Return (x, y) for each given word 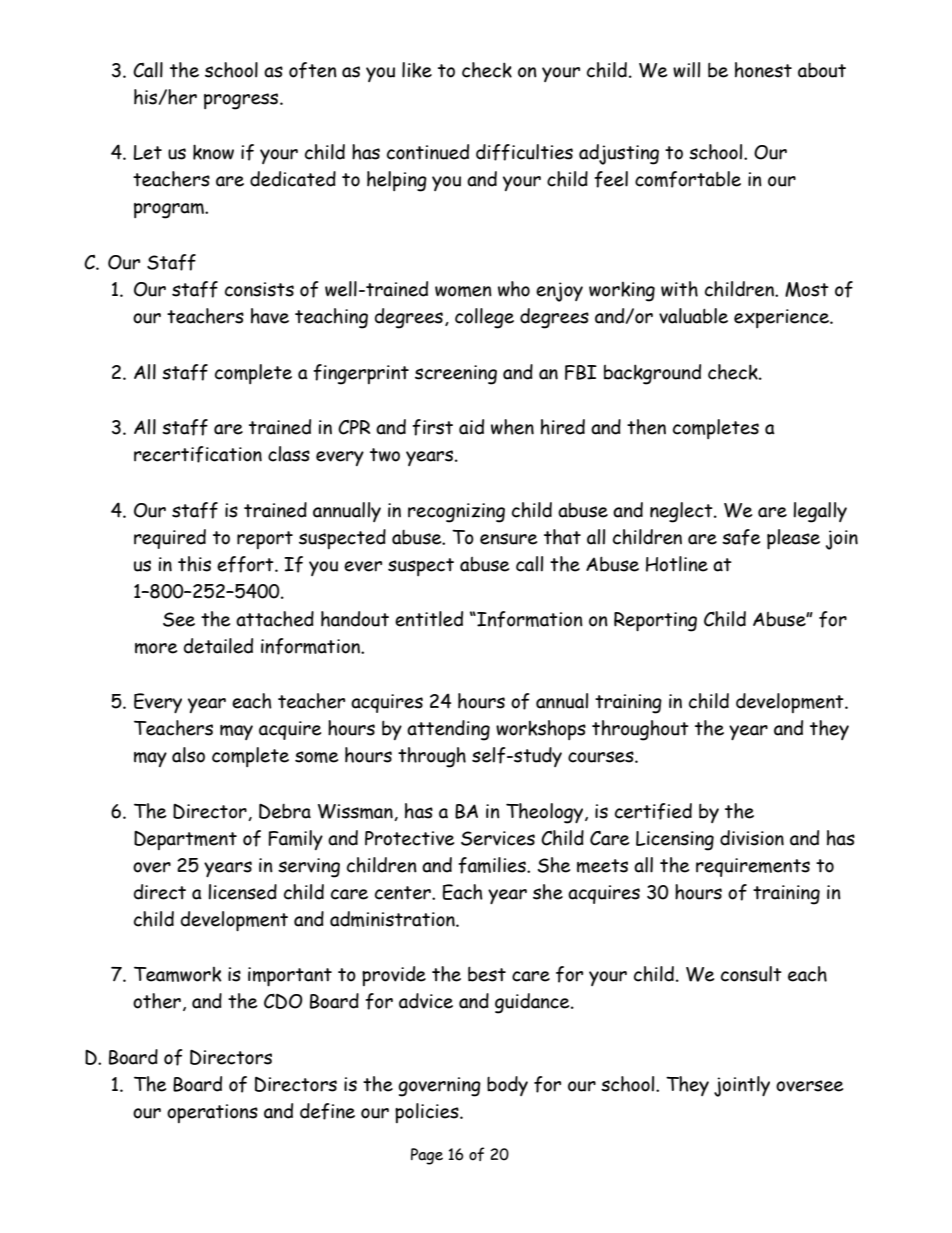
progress (242, 101)
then (646, 427)
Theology (546, 813)
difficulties (524, 152)
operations (212, 1113)
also (188, 755)
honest (763, 70)
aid (471, 427)
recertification (198, 454)
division (752, 838)
